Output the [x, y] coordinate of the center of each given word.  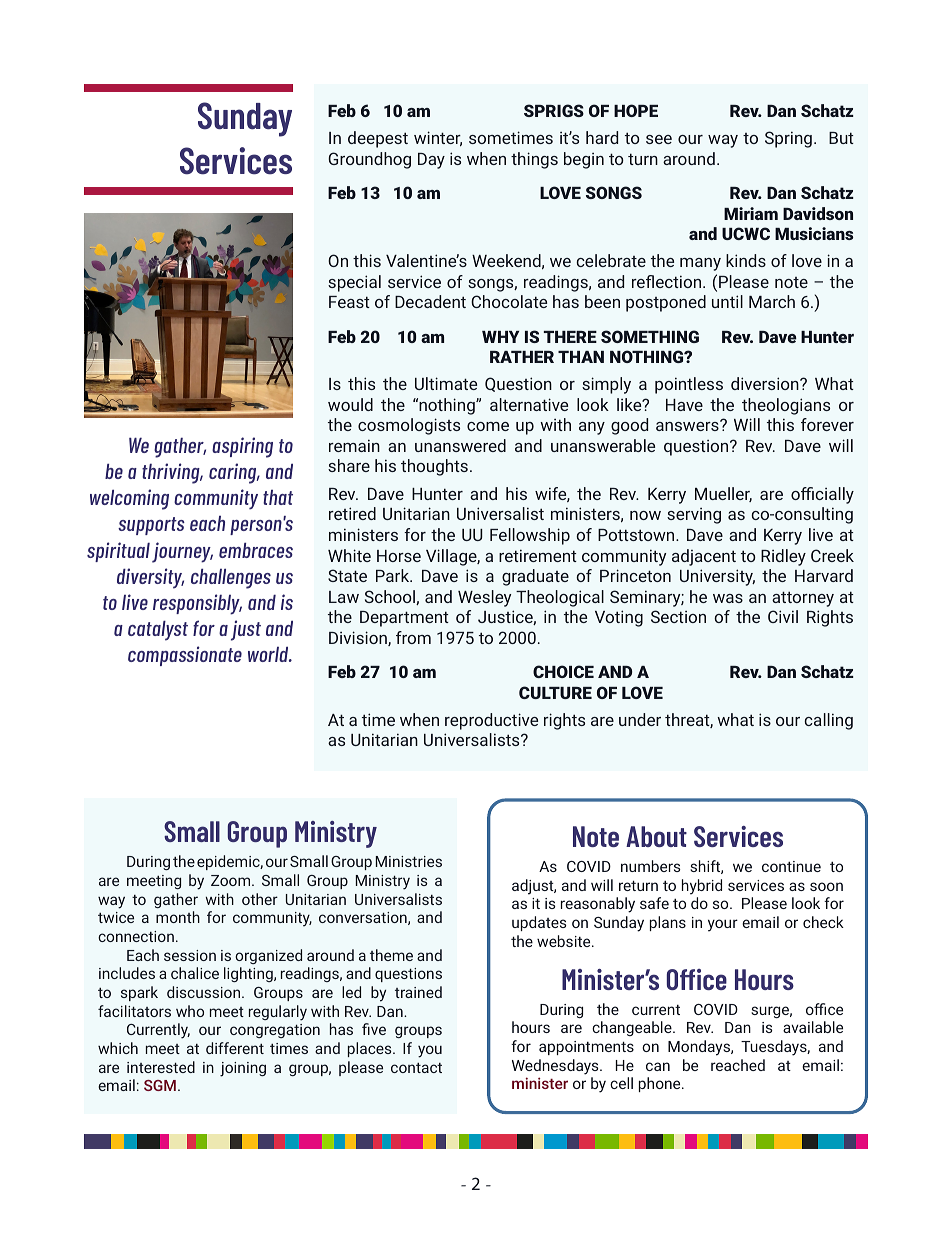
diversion [766, 383]
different [235, 1048]
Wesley [484, 598]
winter [438, 139]
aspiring [242, 447]
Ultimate [446, 383]
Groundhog [369, 160]
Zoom [232, 880]
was [728, 598]
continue [791, 866]
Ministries [409, 861]
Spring [788, 139]
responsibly [197, 604]
